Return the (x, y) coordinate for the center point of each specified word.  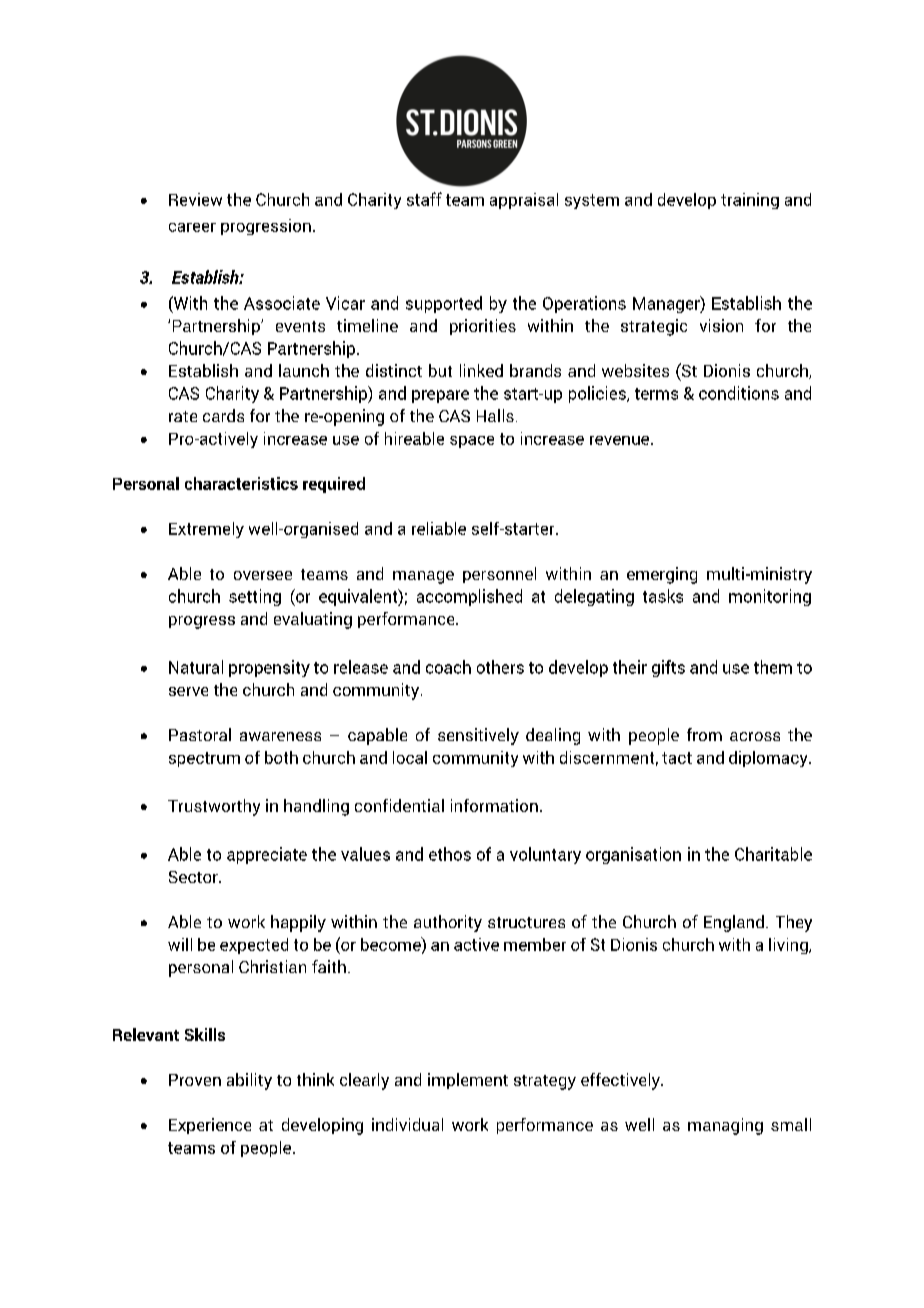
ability (249, 1081)
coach (448, 667)
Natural (196, 667)
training (750, 201)
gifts (668, 668)
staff (424, 199)
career (192, 227)
